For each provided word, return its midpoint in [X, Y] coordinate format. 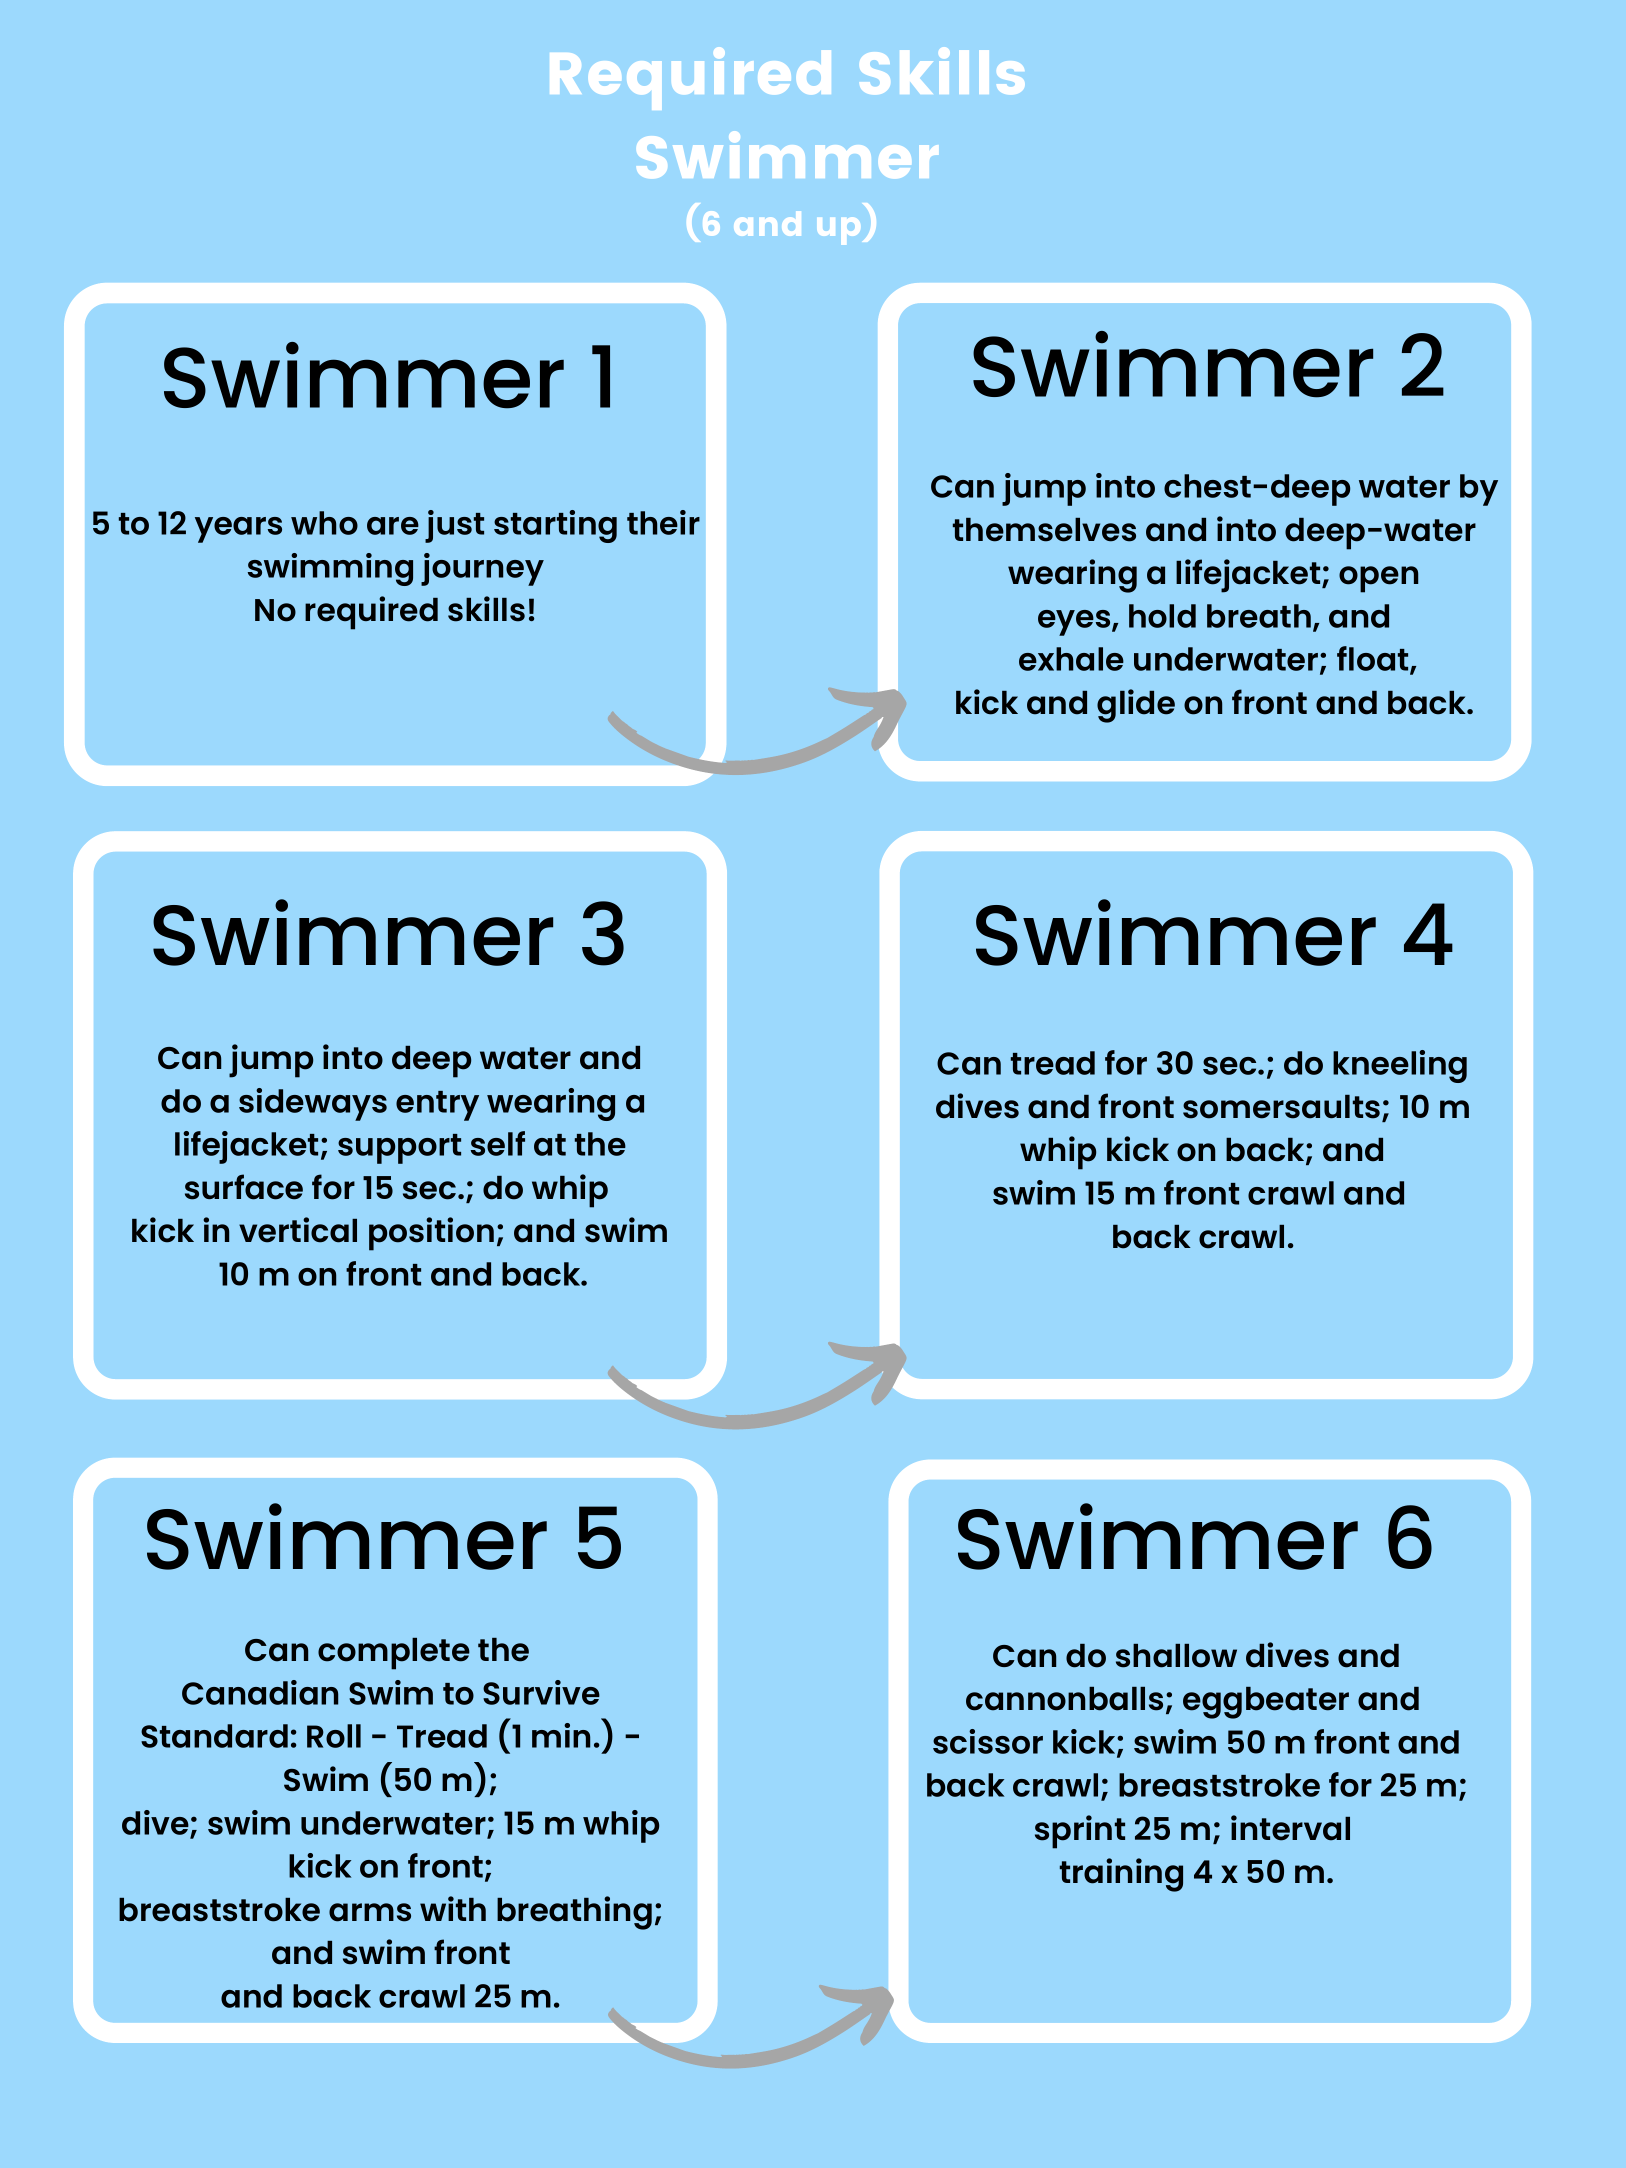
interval [1290, 1828]
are [393, 526]
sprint [1080, 1832]
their [663, 522]
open [1378, 579]
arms [370, 1912]
